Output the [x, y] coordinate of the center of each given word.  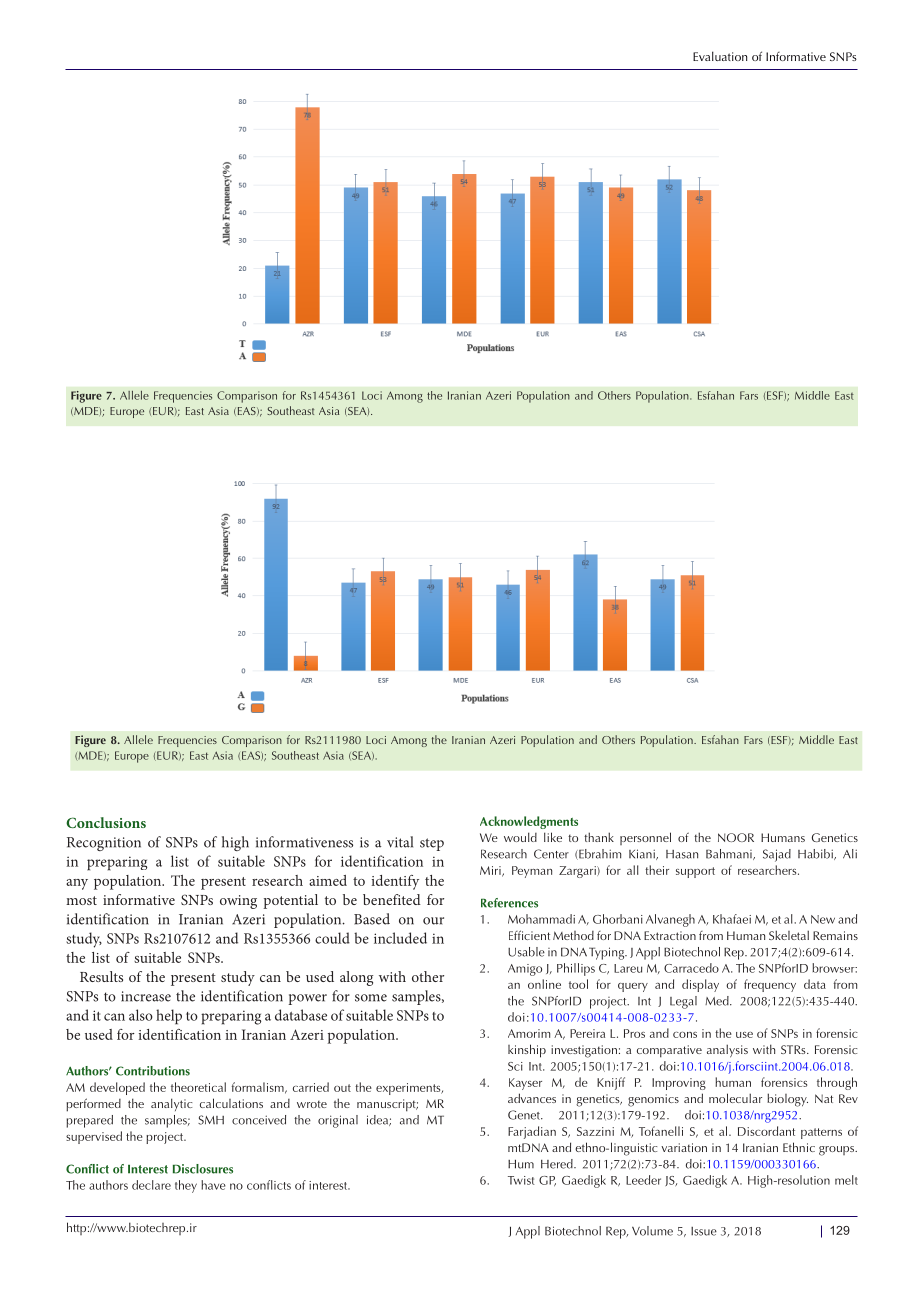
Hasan [682, 854]
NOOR [736, 837]
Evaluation [720, 56]
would [520, 837]
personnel [645, 838]
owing [238, 902]
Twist [521, 1180]
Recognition [104, 844]
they [186, 1186]
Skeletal [789, 935]
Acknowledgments [529, 822]
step [432, 844]
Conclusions [106, 822]
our [433, 921]
